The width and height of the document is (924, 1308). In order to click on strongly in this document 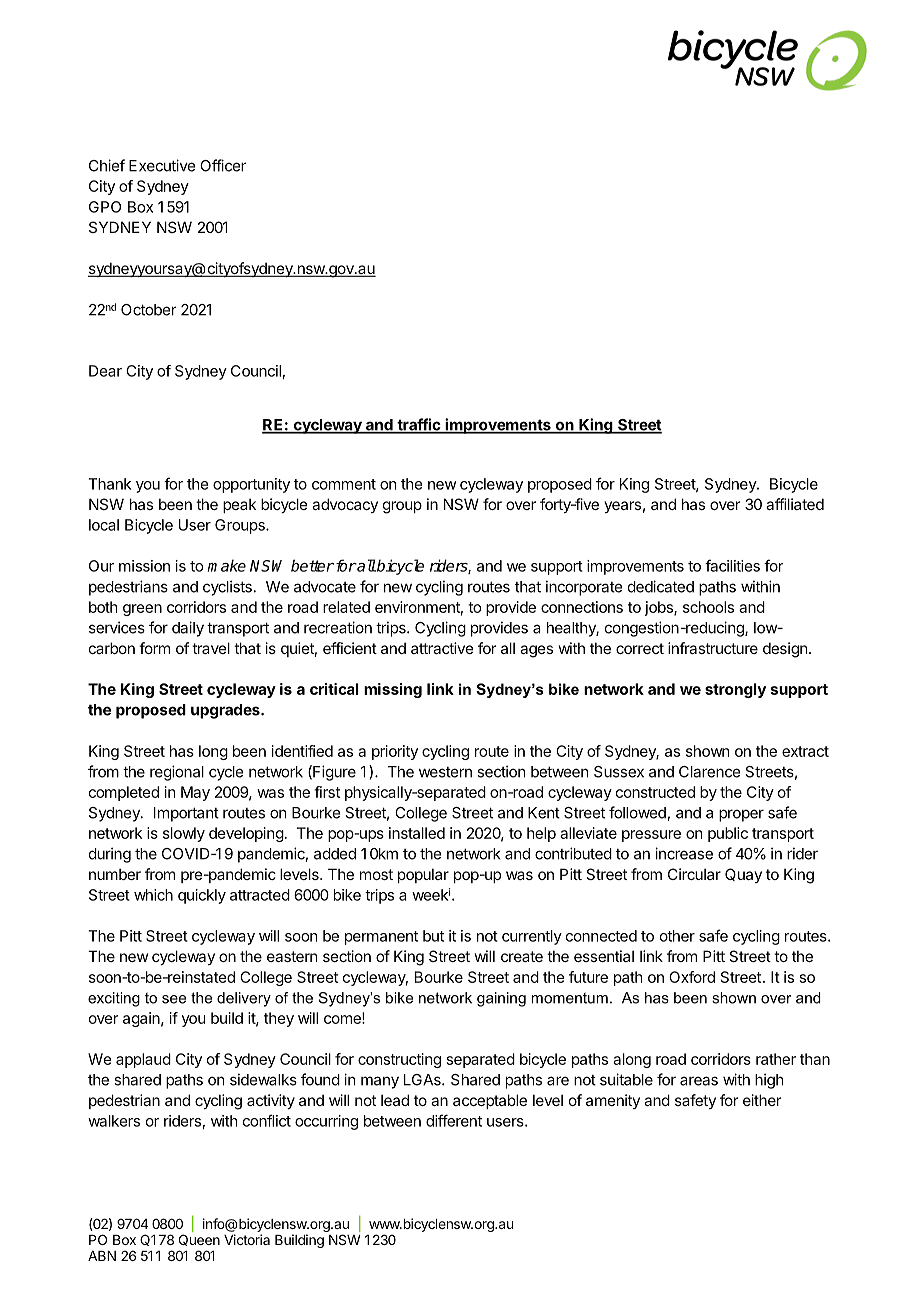, I will do `click(735, 690)`.
